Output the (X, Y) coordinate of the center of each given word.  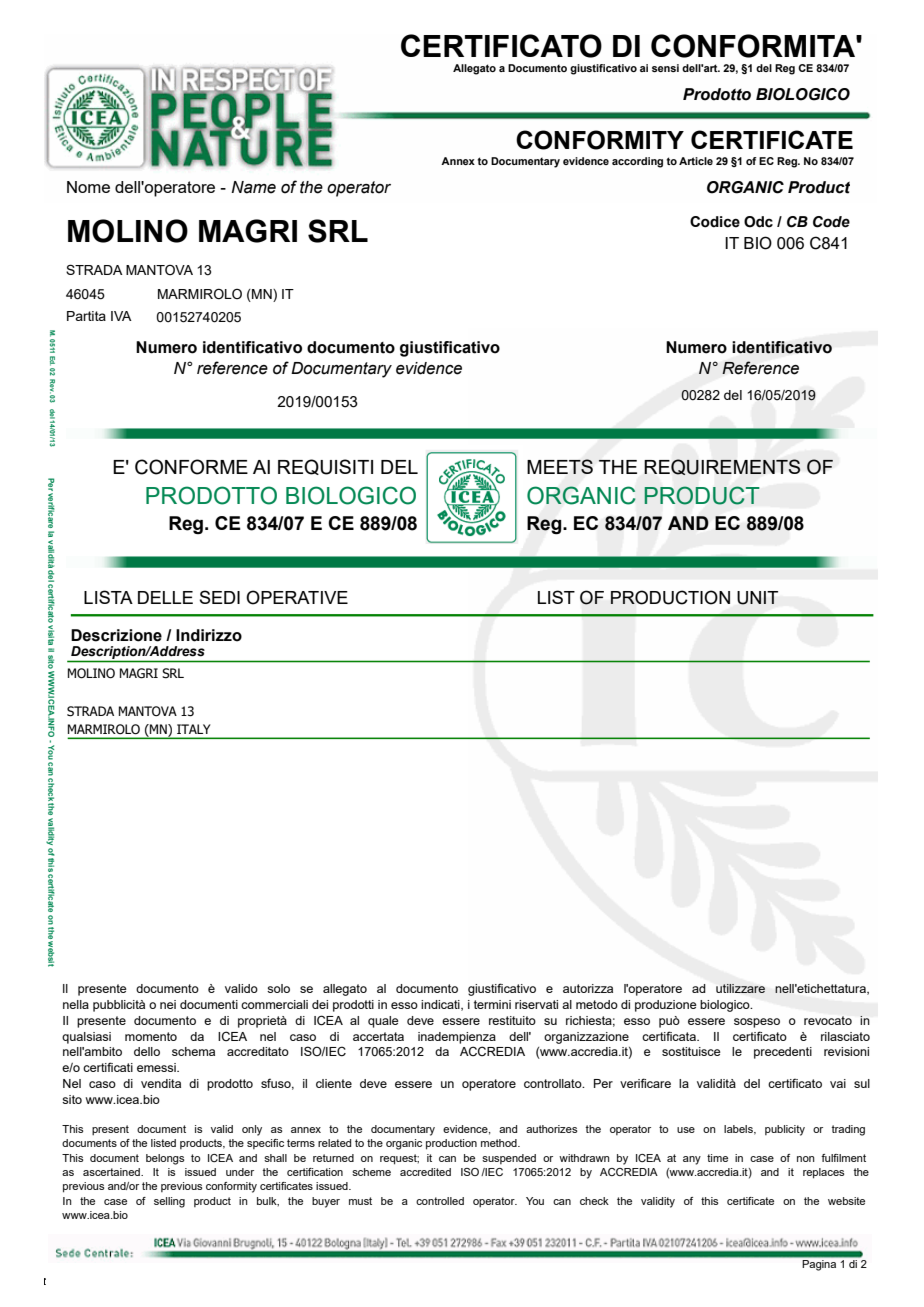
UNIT (757, 598)
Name (253, 187)
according (637, 162)
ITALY (193, 729)
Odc (758, 222)
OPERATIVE (297, 597)
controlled (440, 1201)
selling (169, 1202)
